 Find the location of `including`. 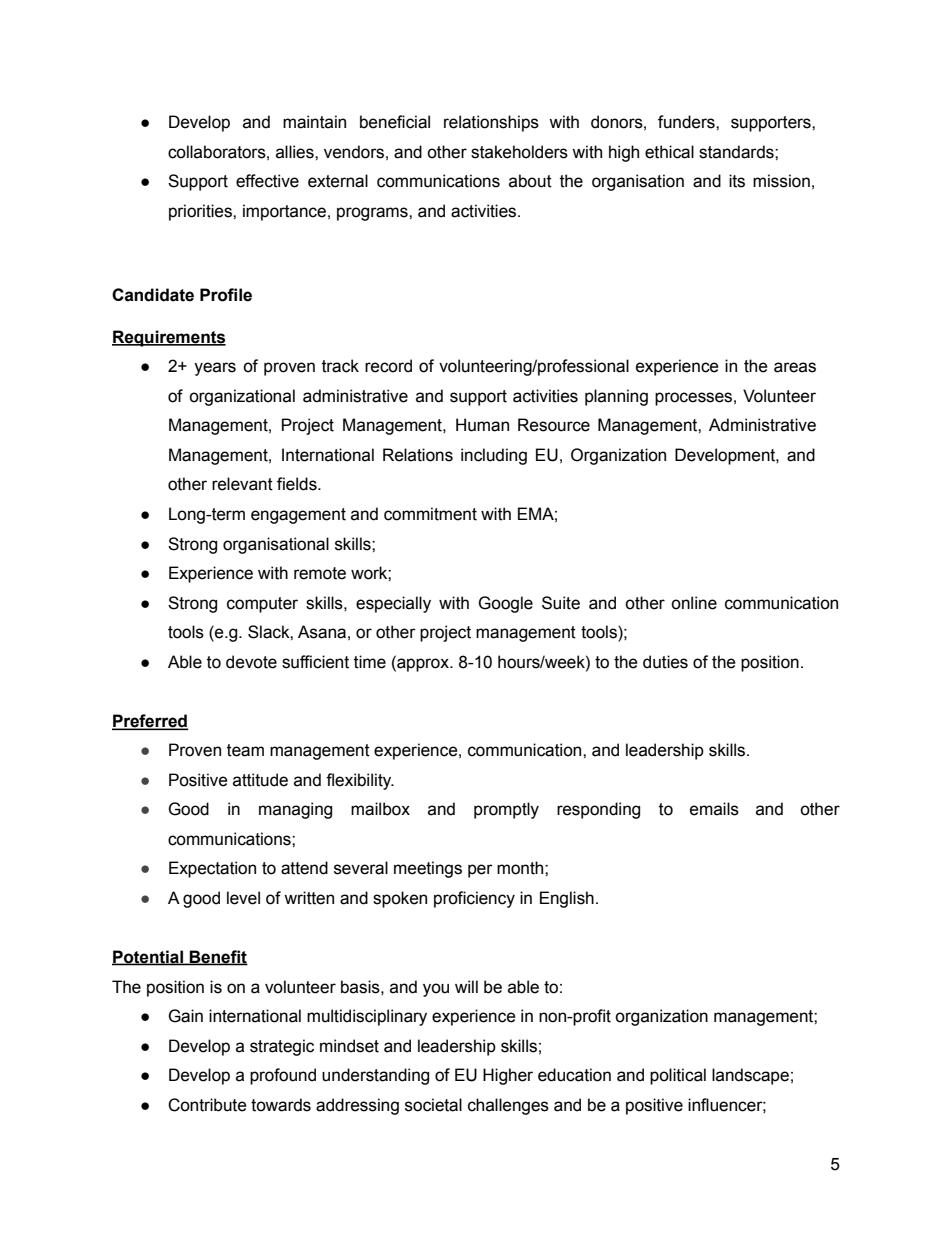

including is located at coordinates (494, 456).
